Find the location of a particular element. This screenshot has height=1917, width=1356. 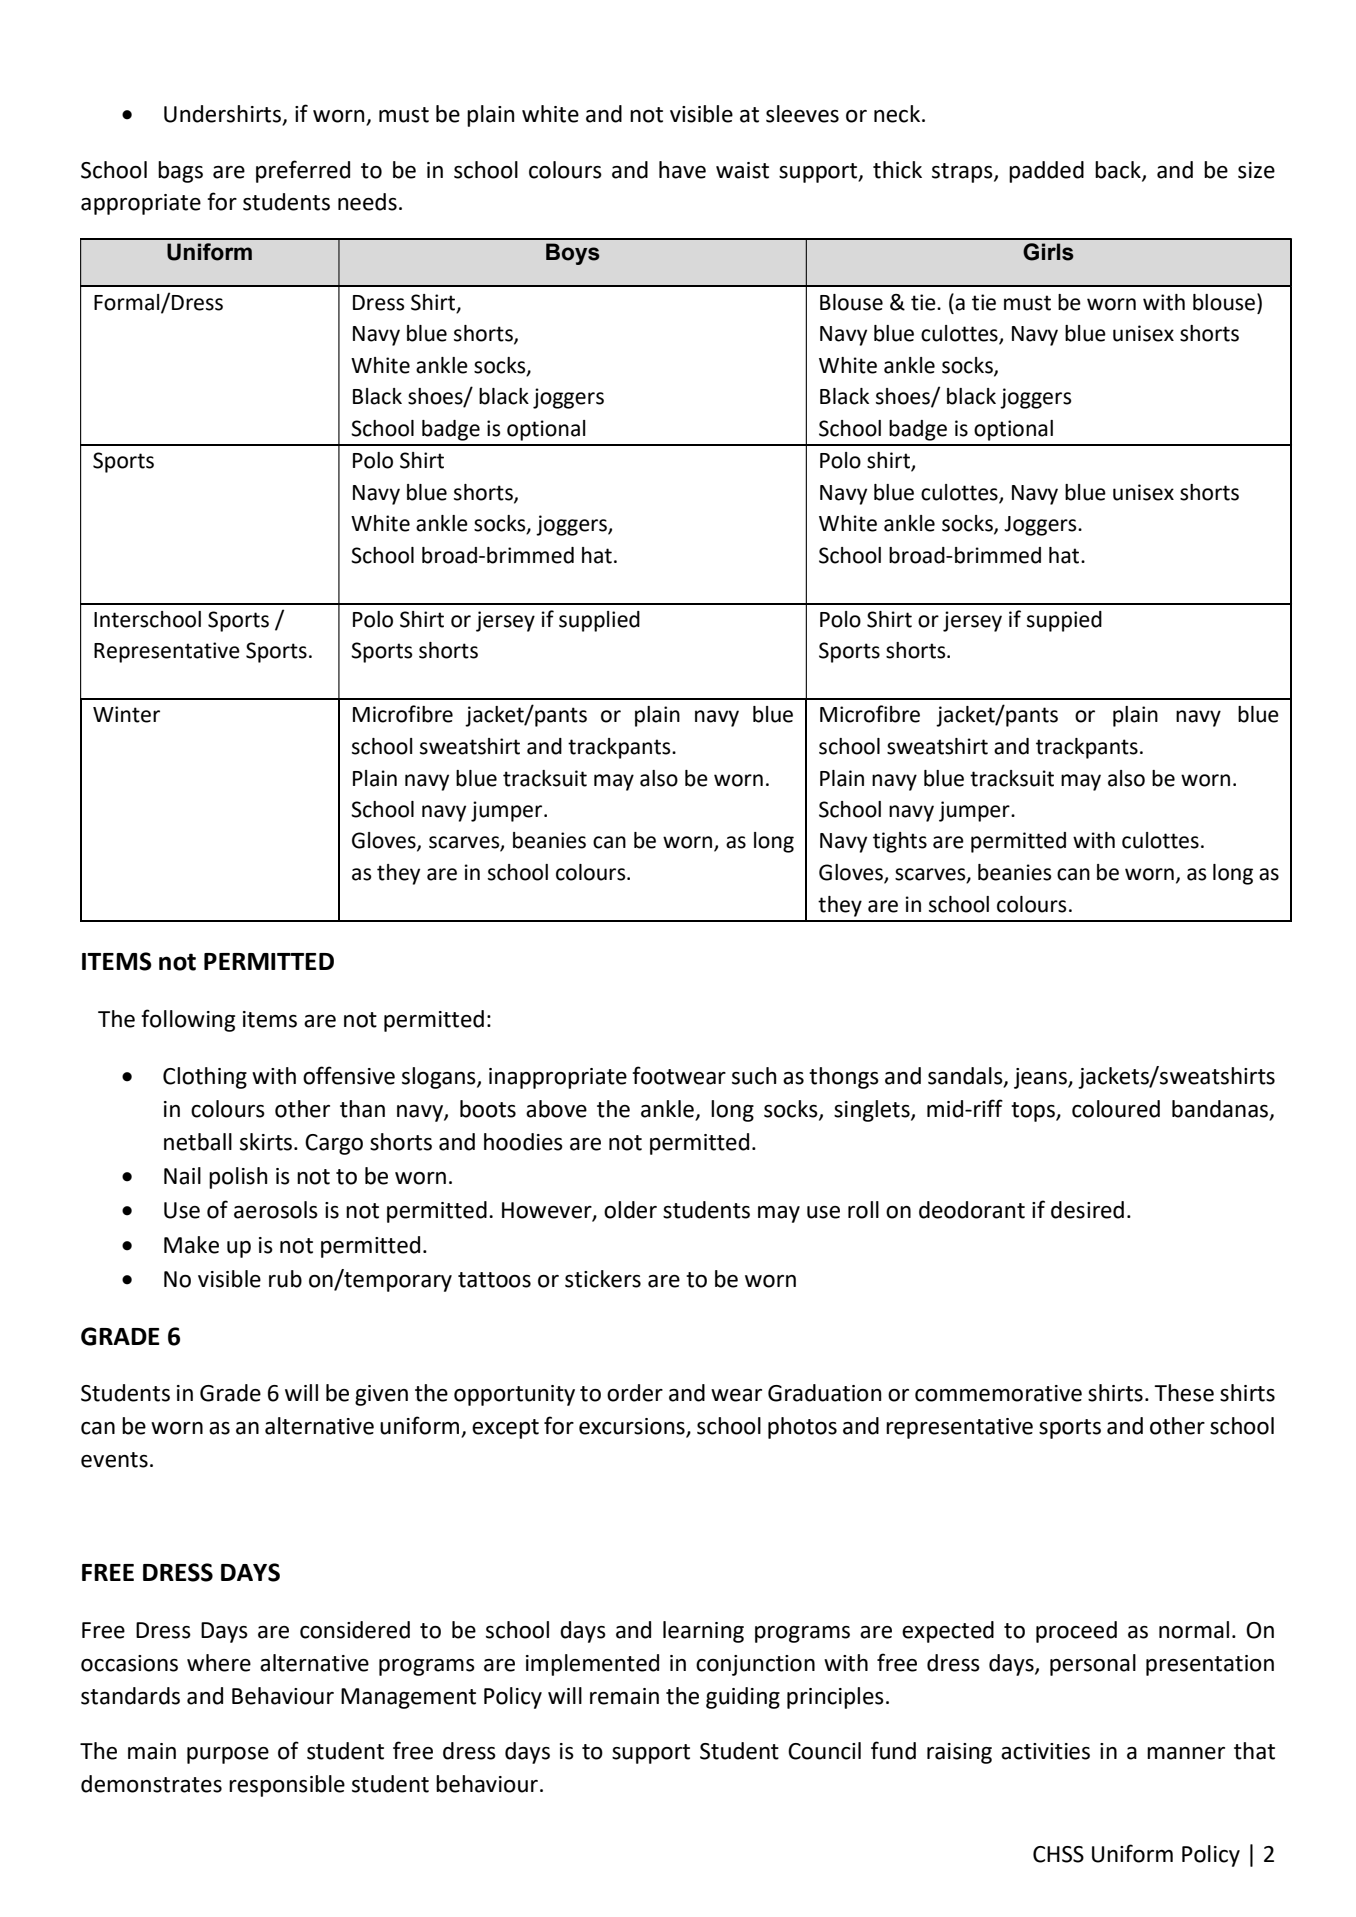

purpose is located at coordinates (228, 1755).
